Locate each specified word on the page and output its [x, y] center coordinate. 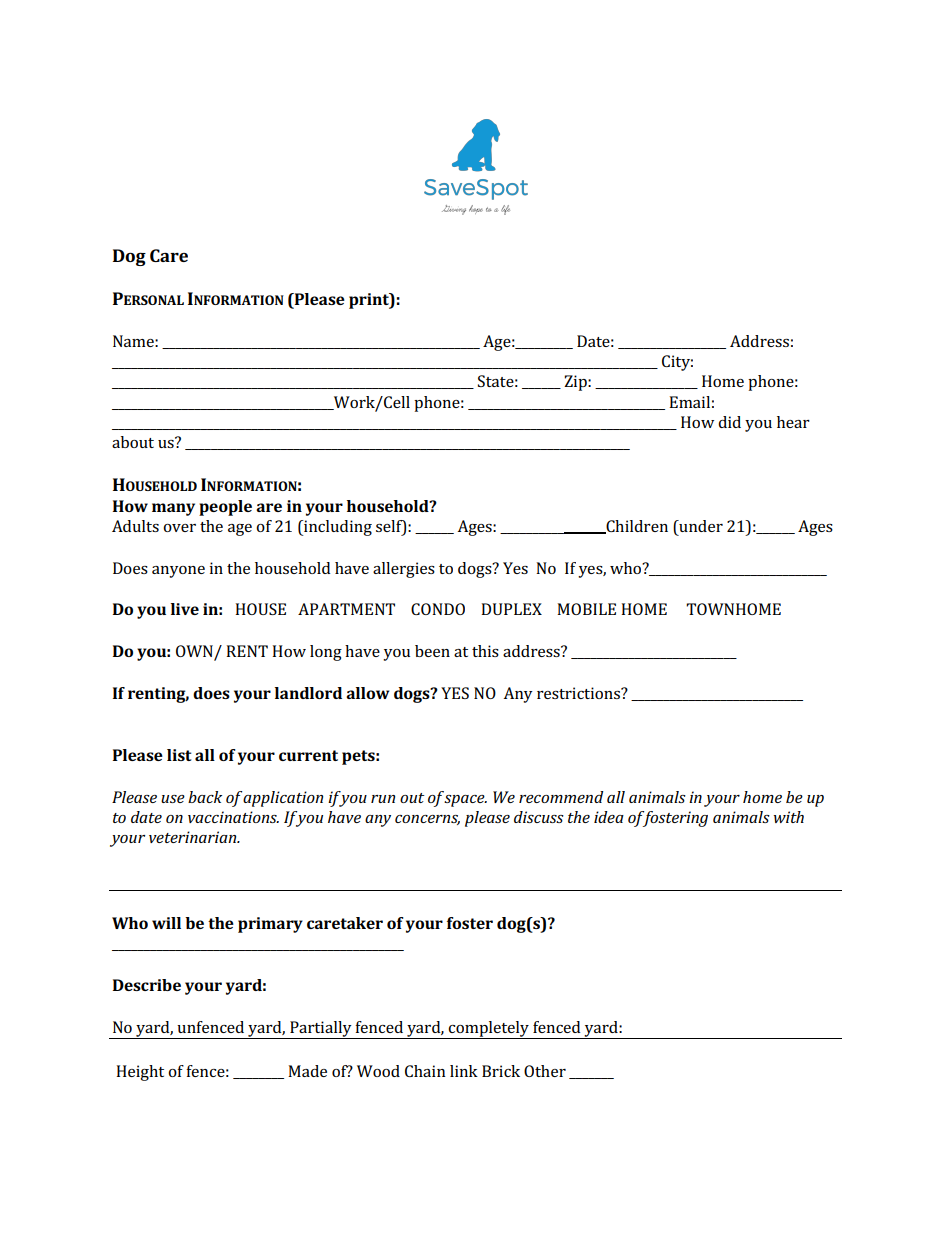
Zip [576, 383]
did [729, 422]
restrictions [579, 693]
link [464, 1071]
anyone [178, 572]
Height [140, 1073]
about [133, 442]
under [700, 526]
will [166, 923]
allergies [404, 570]
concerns [427, 820]
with [789, 817]
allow [367, 693]
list [179, 755]
